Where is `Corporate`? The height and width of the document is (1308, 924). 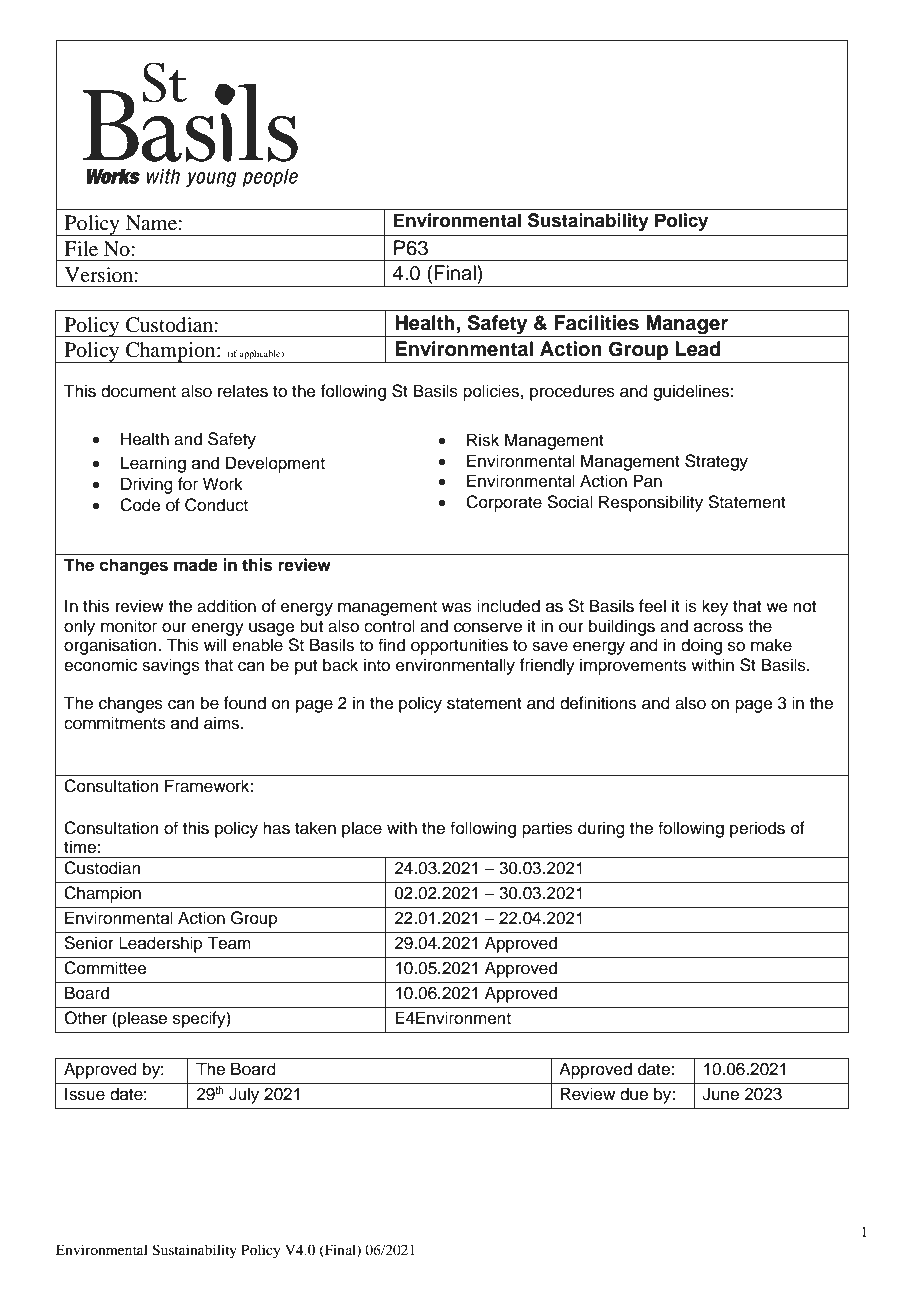 Corporate is located at coordinates (504, 503).
